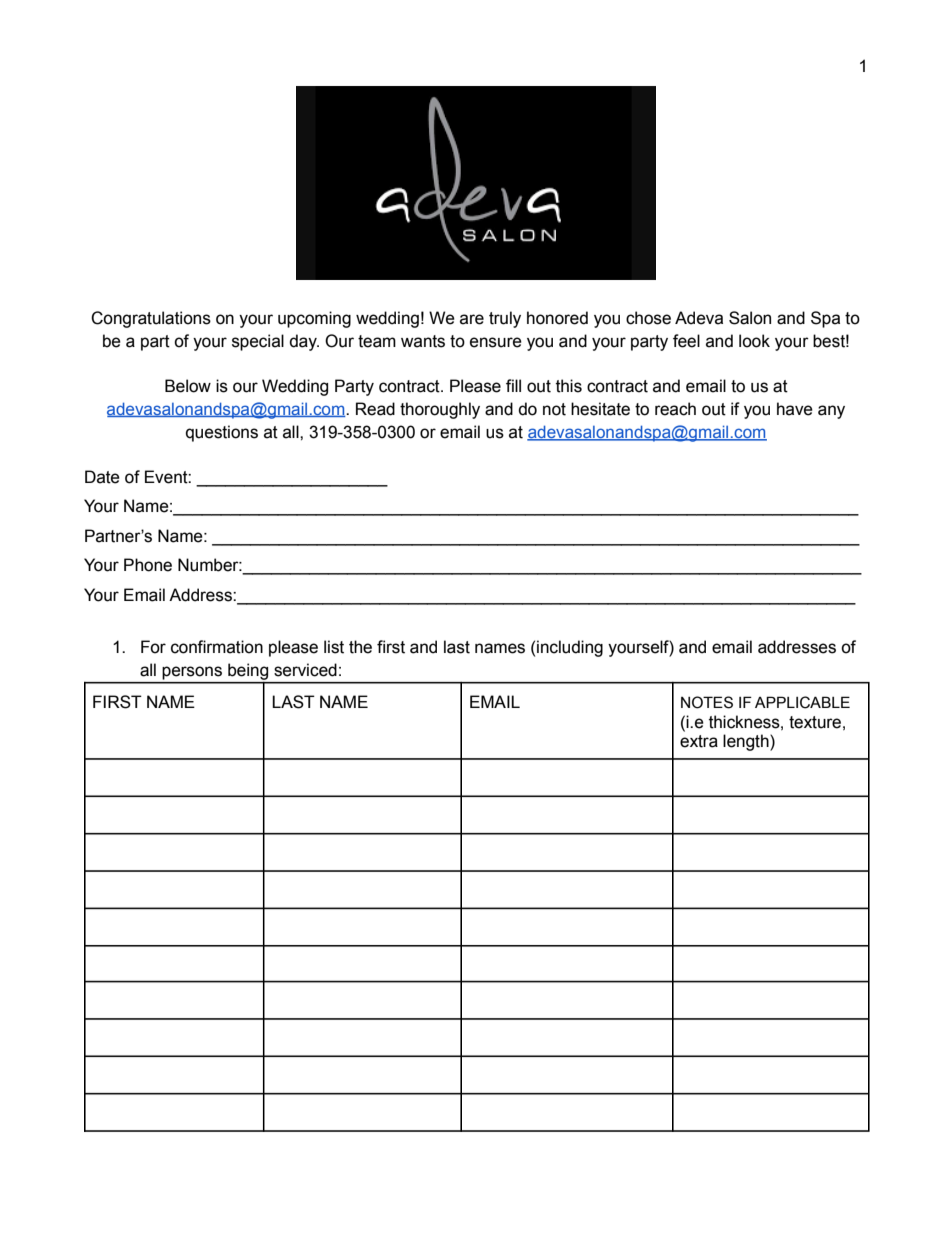 The image size is (952, 1233). What do you see at coordinates (305, 670) in the document?
I see `serviced` at bounding box center [305, 670].
